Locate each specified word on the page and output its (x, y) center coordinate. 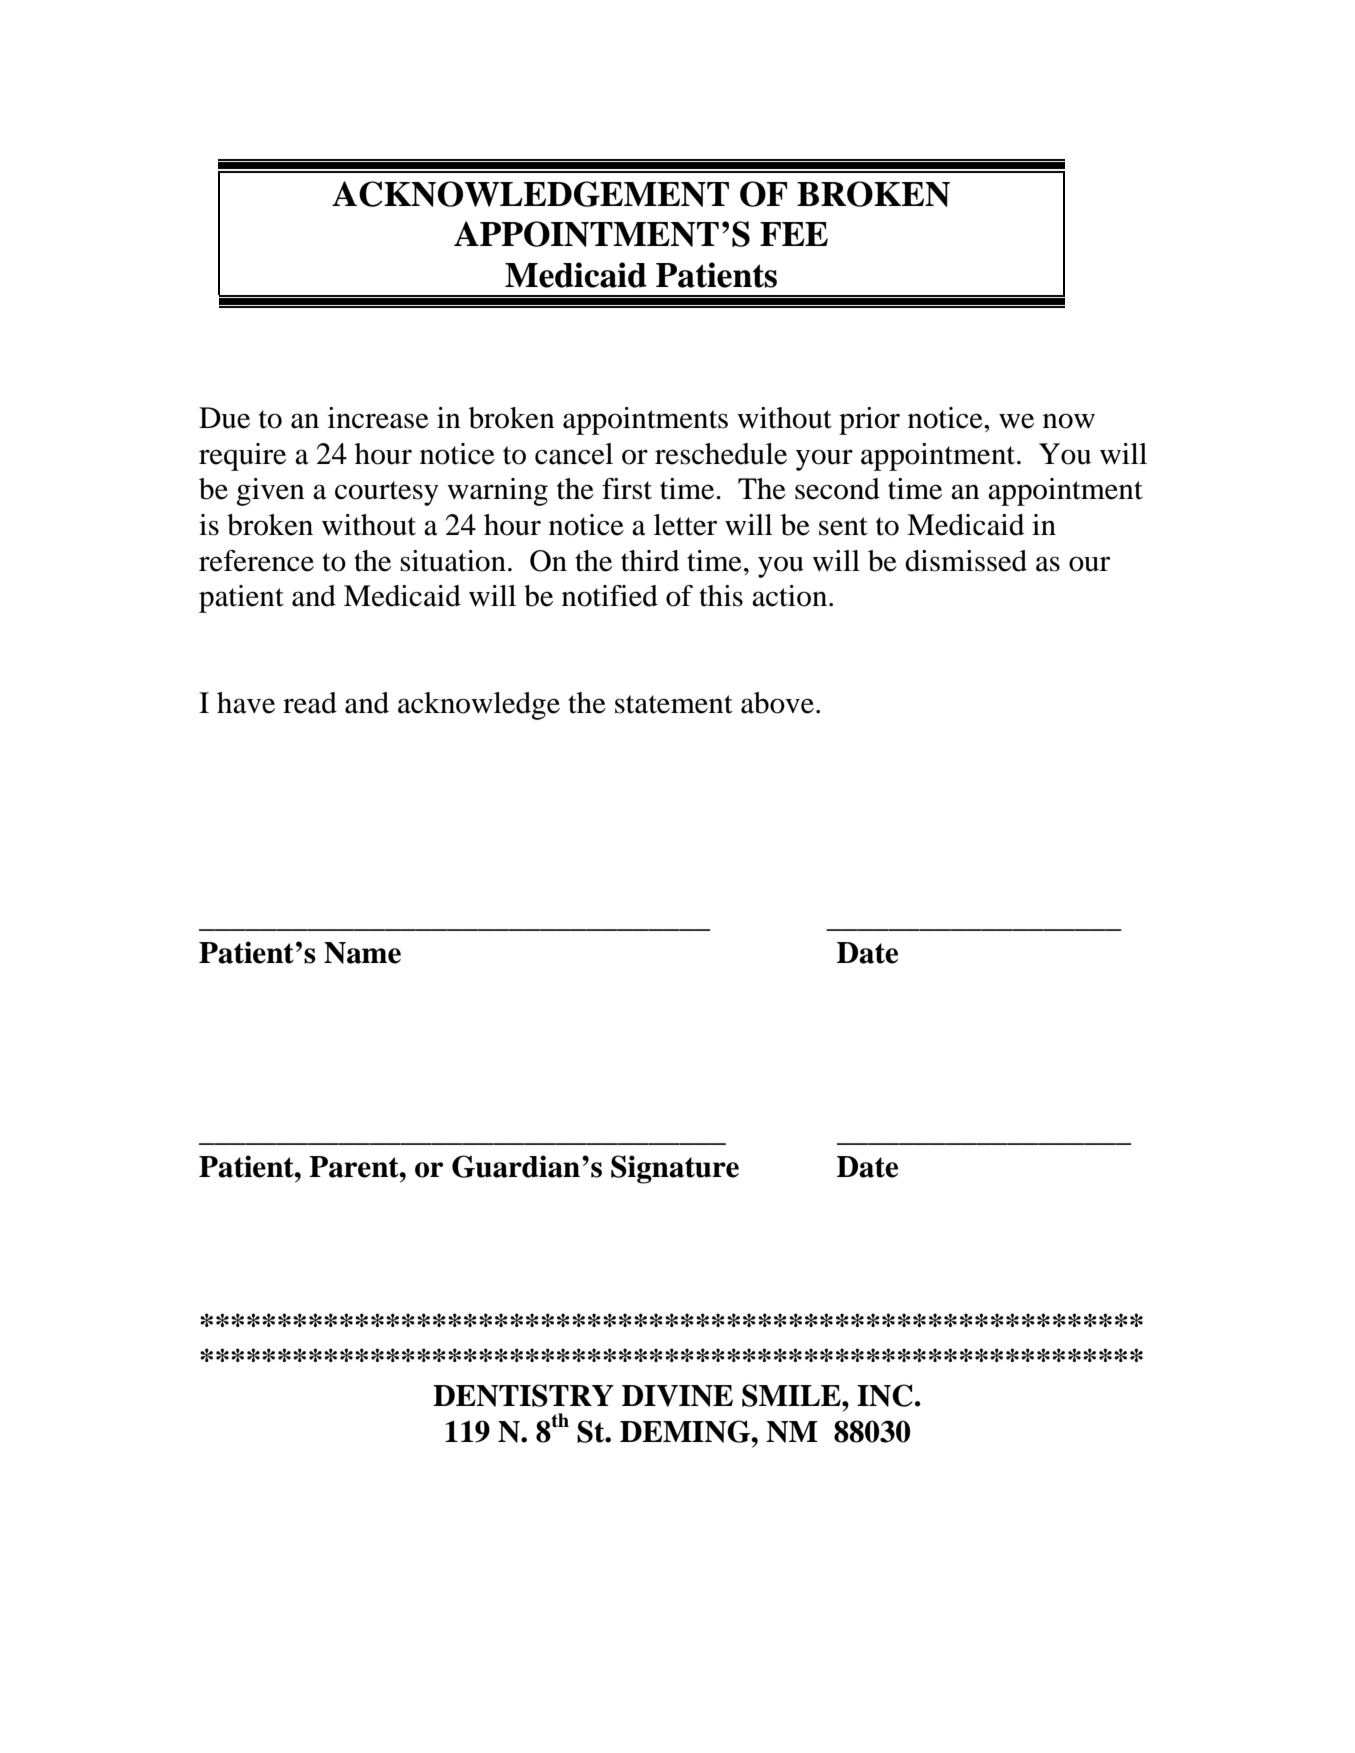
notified (610, 596)
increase (378, 418)
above (777, 703)
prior (869, 421)
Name (362, 953)
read (310, 703)
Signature (675, 1169)
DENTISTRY (523, 1395)
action (789, 596)
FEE (794, 234)
